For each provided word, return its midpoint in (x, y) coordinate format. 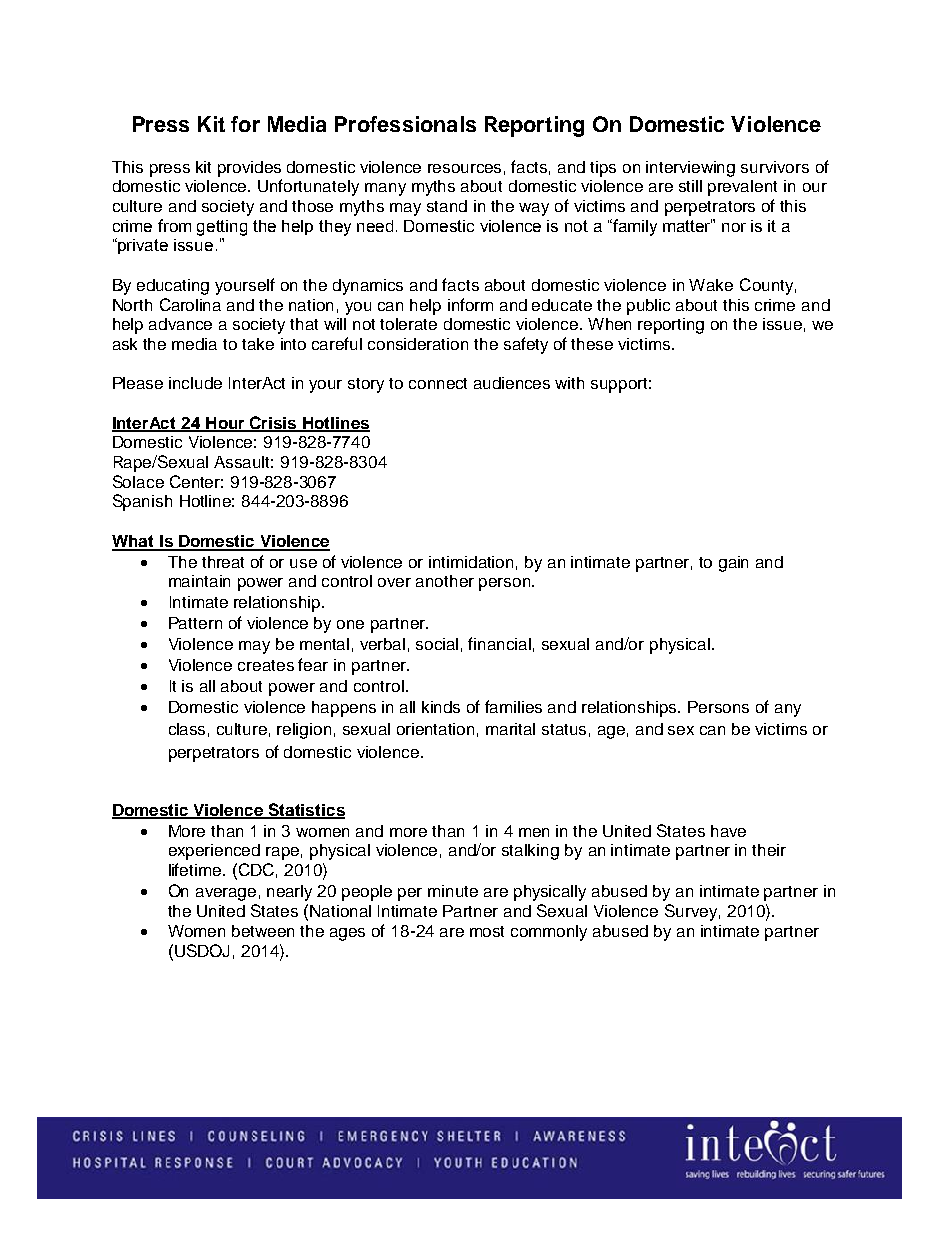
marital (510, 729)
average (226, 894)
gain (733, 564)
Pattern (195, 623)
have (728, 831)
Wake (711, 285)
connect (438, 383)
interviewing (690, 169)
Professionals (405, 124)
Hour (225, 424)
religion (304, 731)
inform (470, 304)
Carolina (190, 304)
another (445, 581)
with (569, 383)
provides (249, 169)
